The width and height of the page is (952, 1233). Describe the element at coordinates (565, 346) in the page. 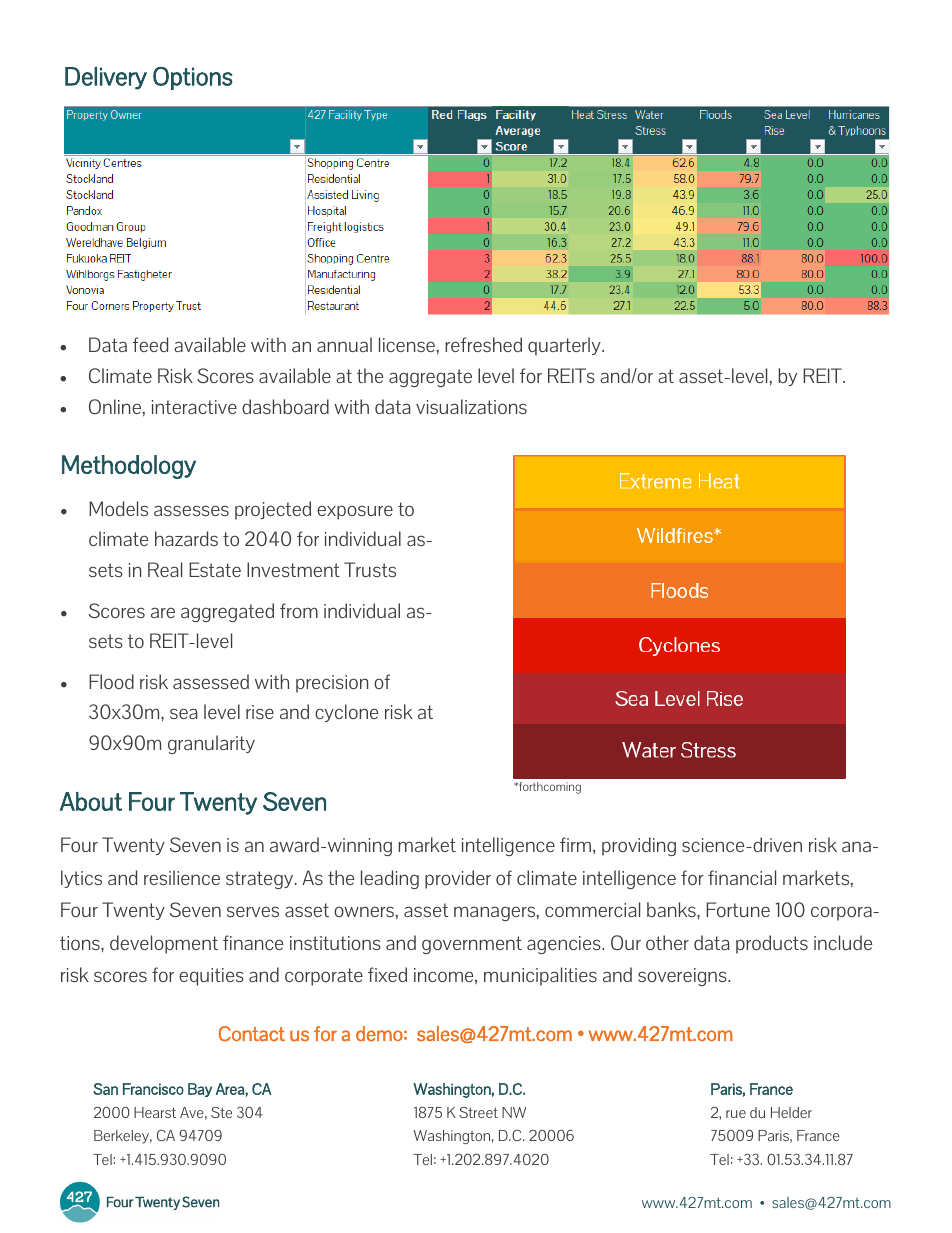

I see `quarterly` at that location.
